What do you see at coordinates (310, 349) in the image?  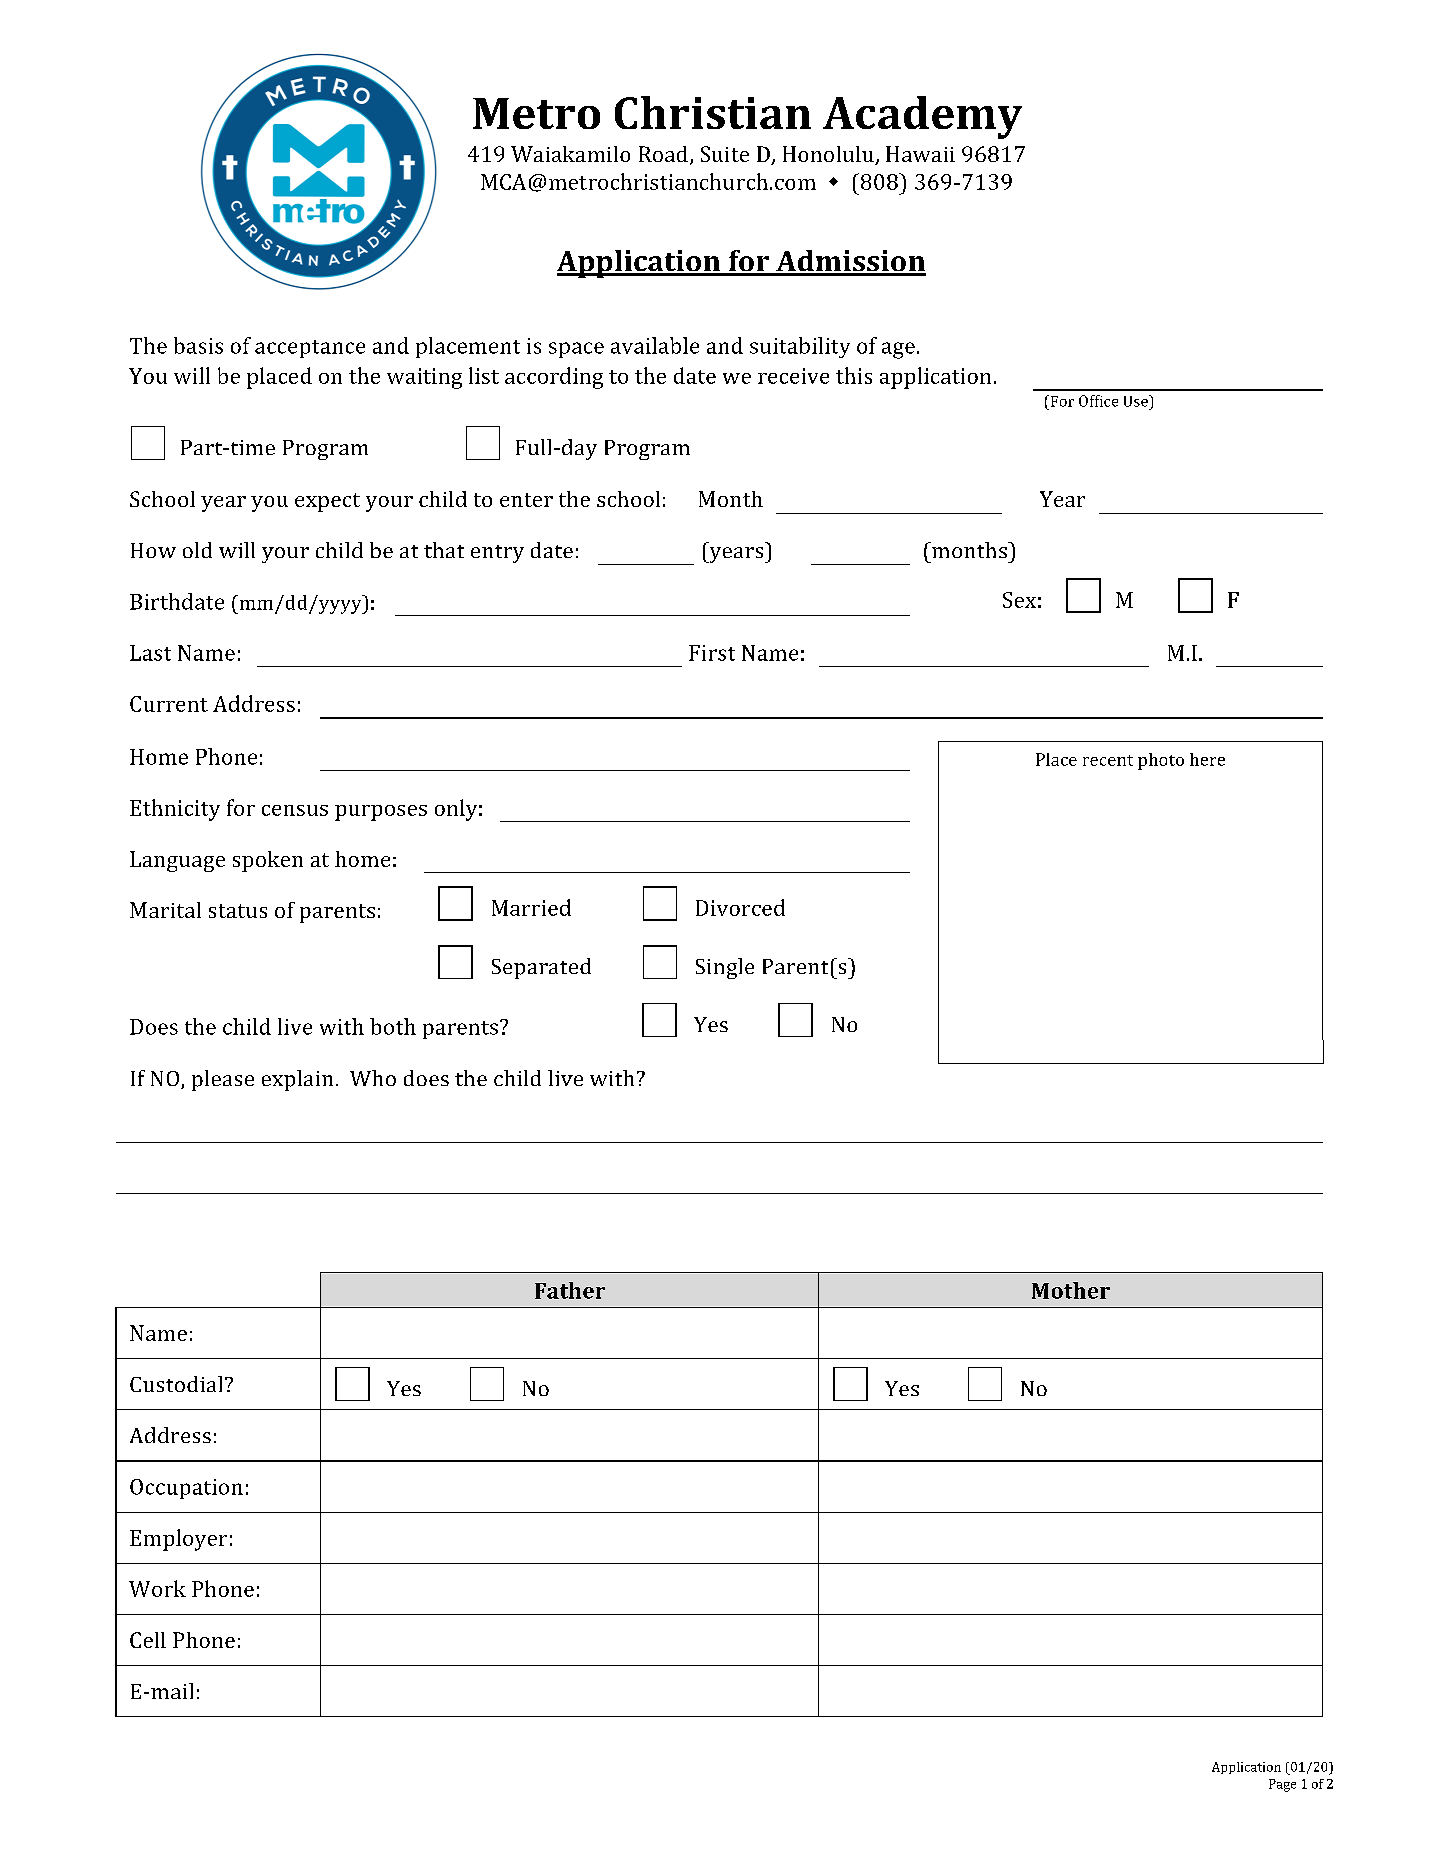 I see `acceptance` at bounding box center [310, 349].
